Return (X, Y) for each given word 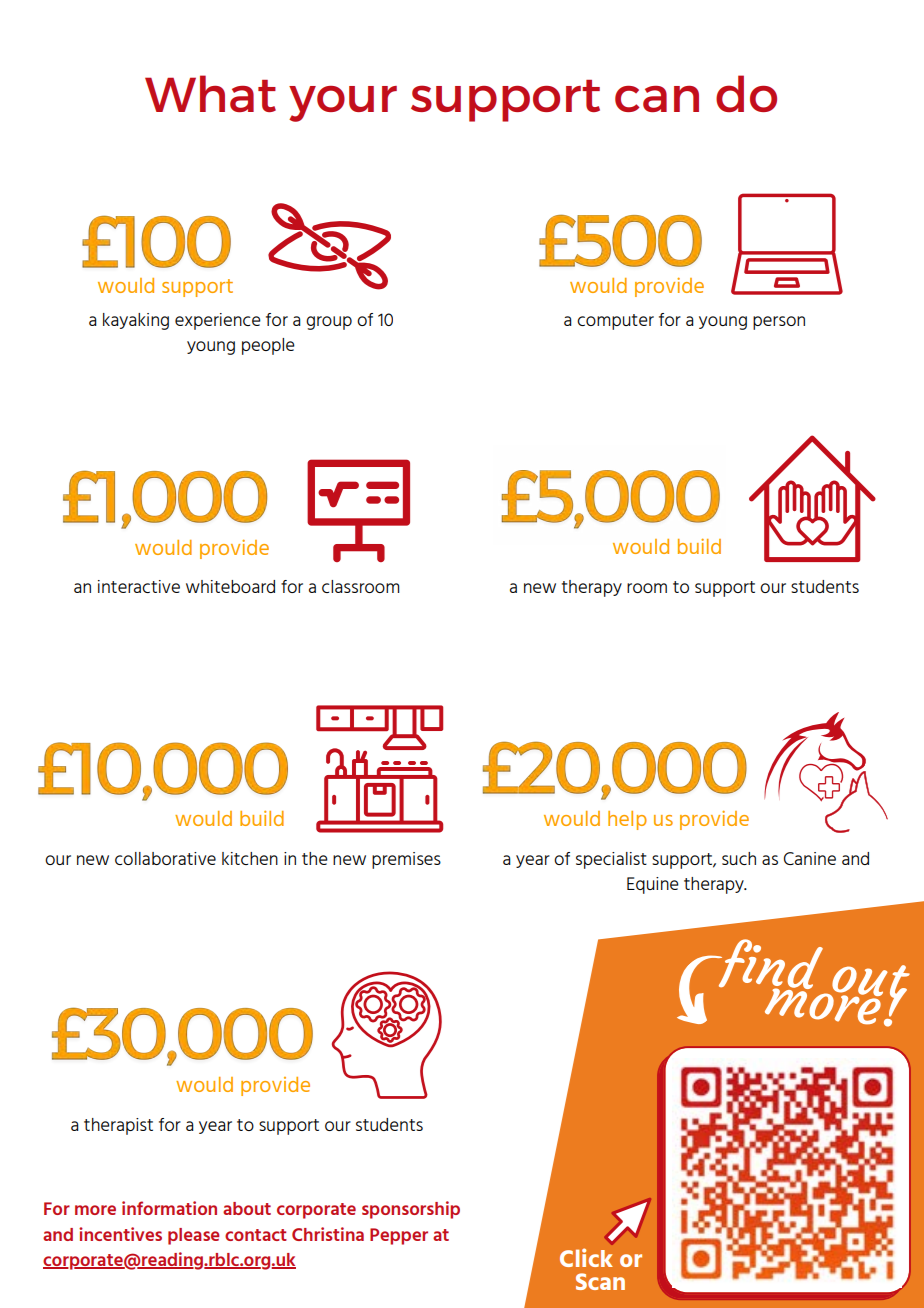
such (739, 858)
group (329, 323)
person (779, 323)
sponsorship (411, 1210)
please (193, 1236)
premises (406, 860)
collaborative (165, 858)
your (343, 104)
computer (615, 322)
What (210, 93)
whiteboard (230, 586)
